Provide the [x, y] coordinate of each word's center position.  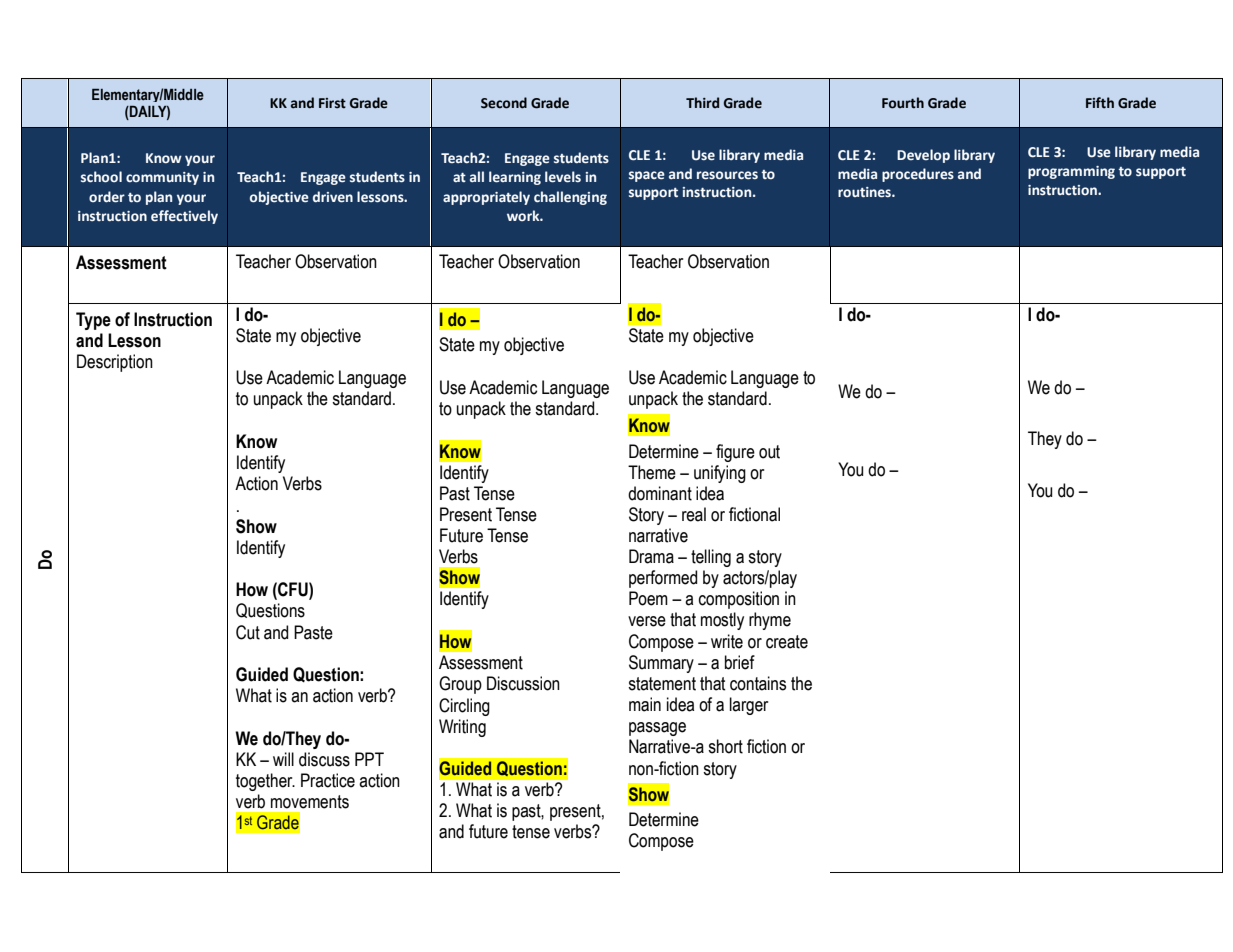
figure [735, 453]
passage [657, 729]
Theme [652, 472]
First [332, 103]
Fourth [903, 103]
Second [504, 103]
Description [115, 363]
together [265, 782]
